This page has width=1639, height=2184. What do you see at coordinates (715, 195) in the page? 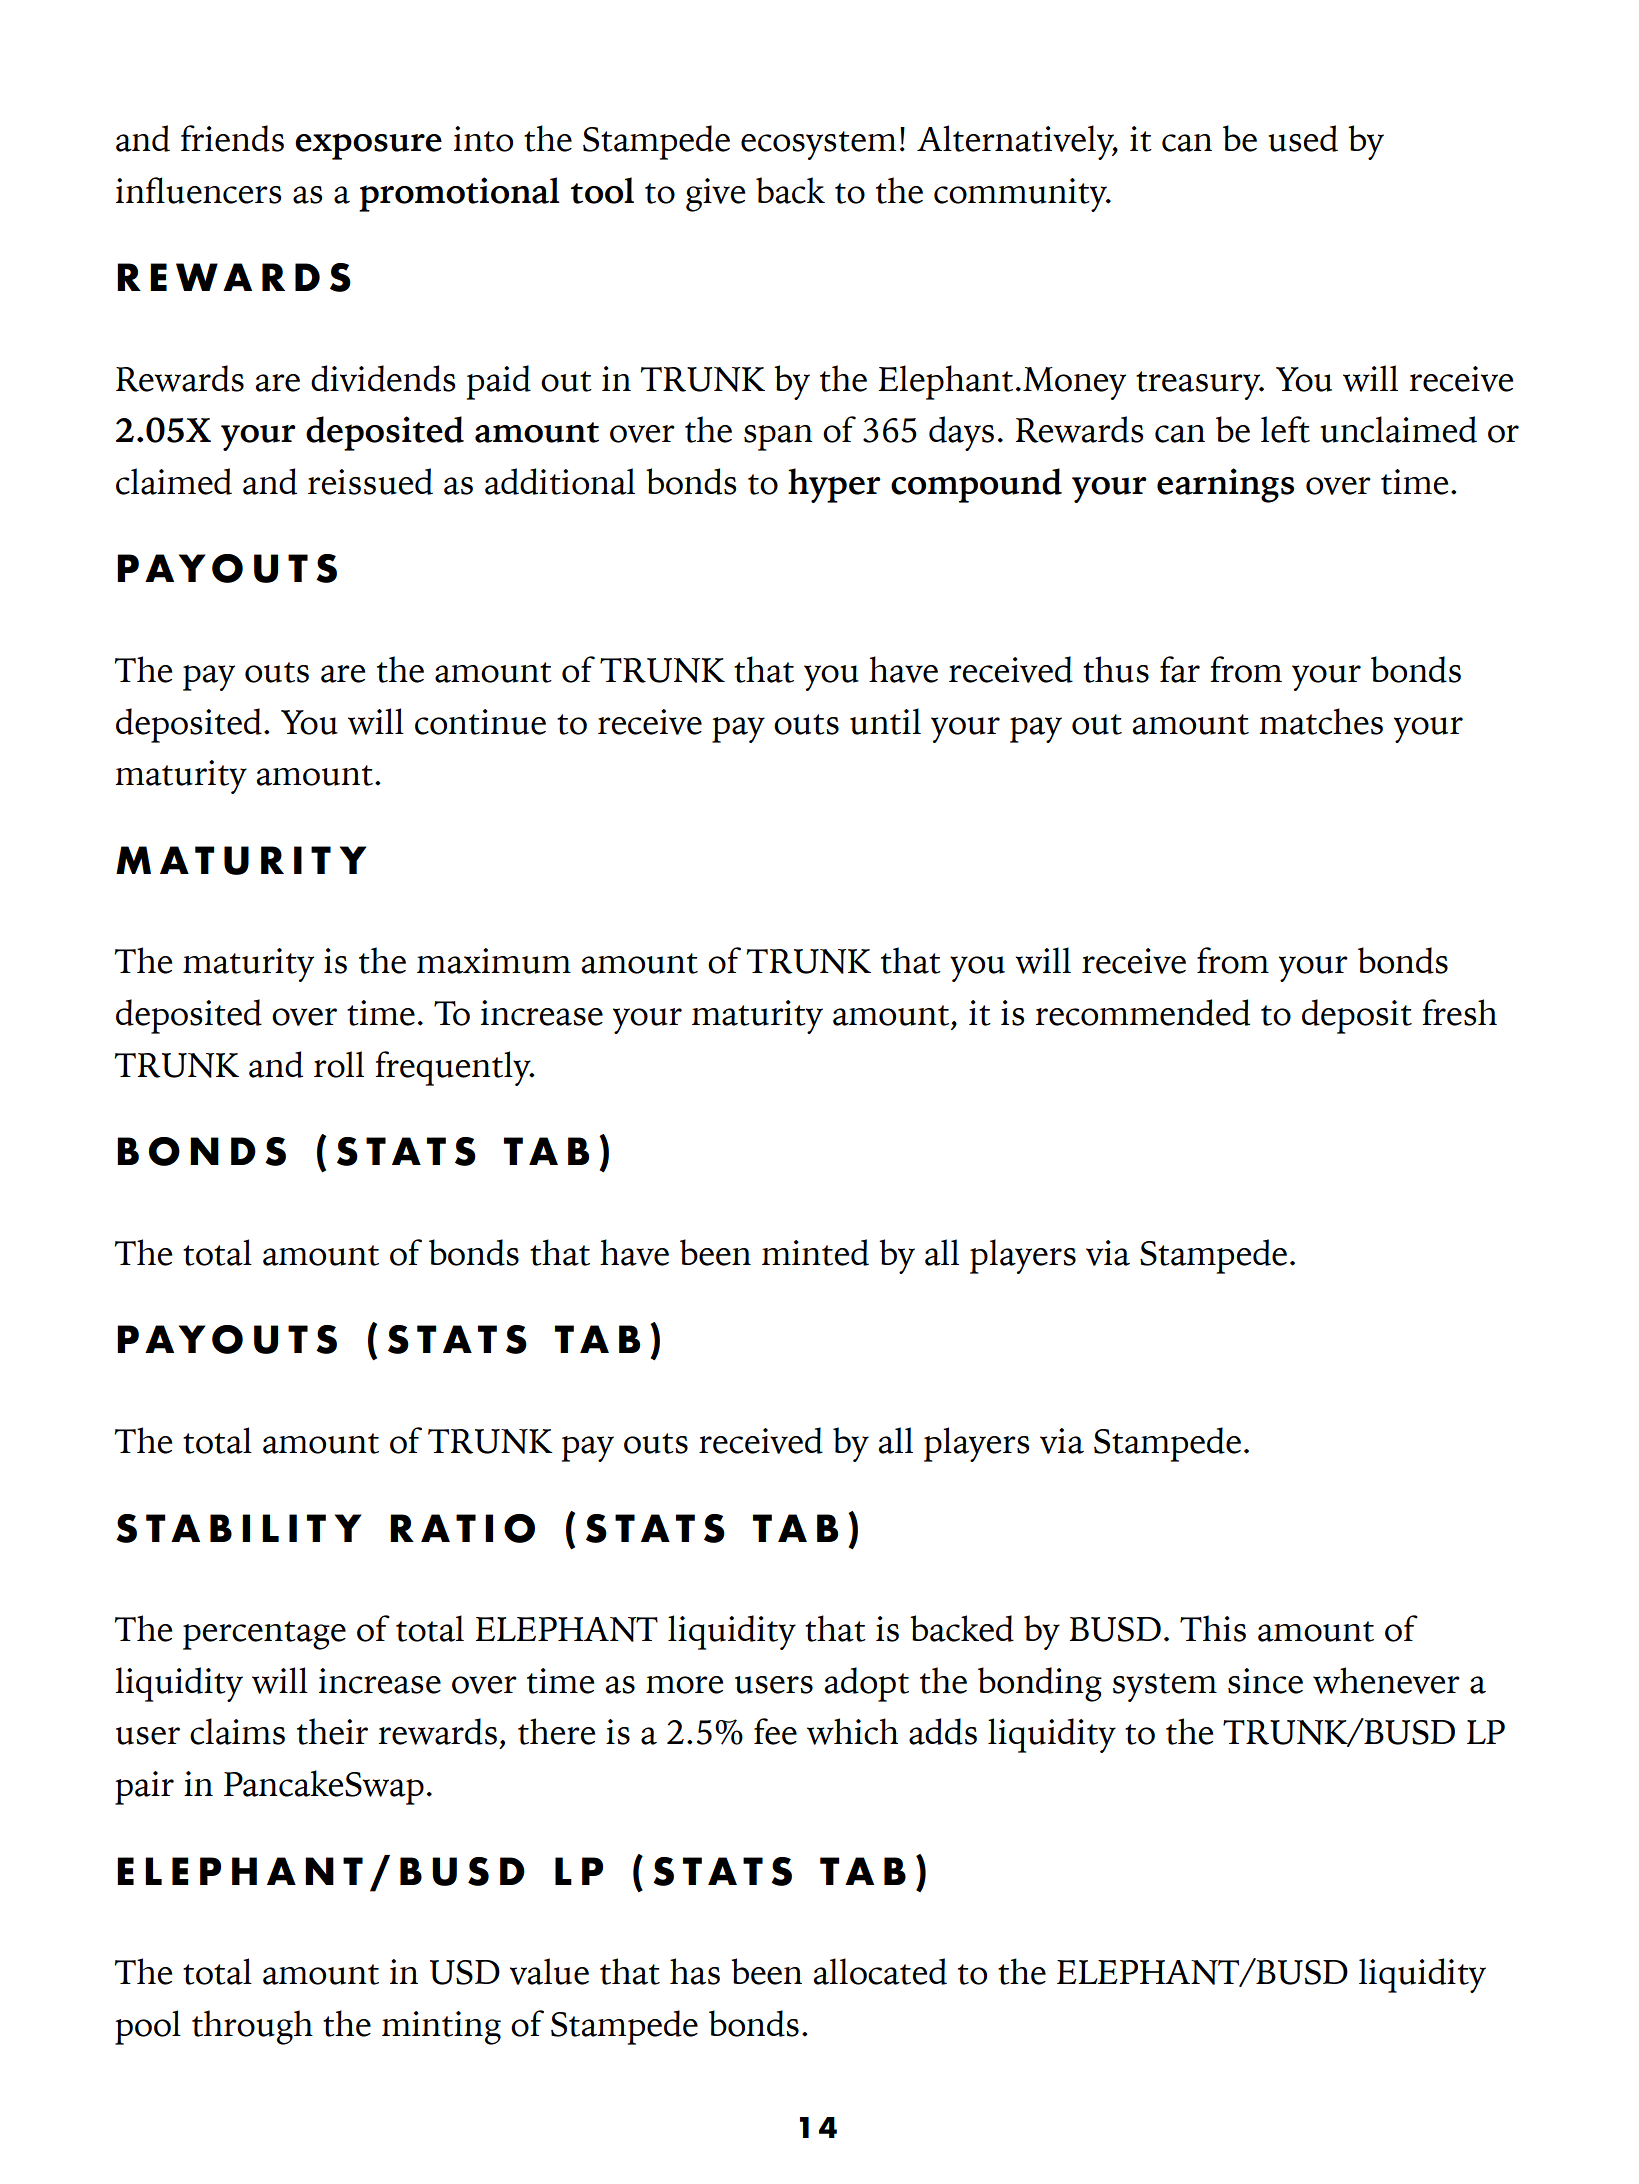
I see `give` at bounding box center [715, 195].
